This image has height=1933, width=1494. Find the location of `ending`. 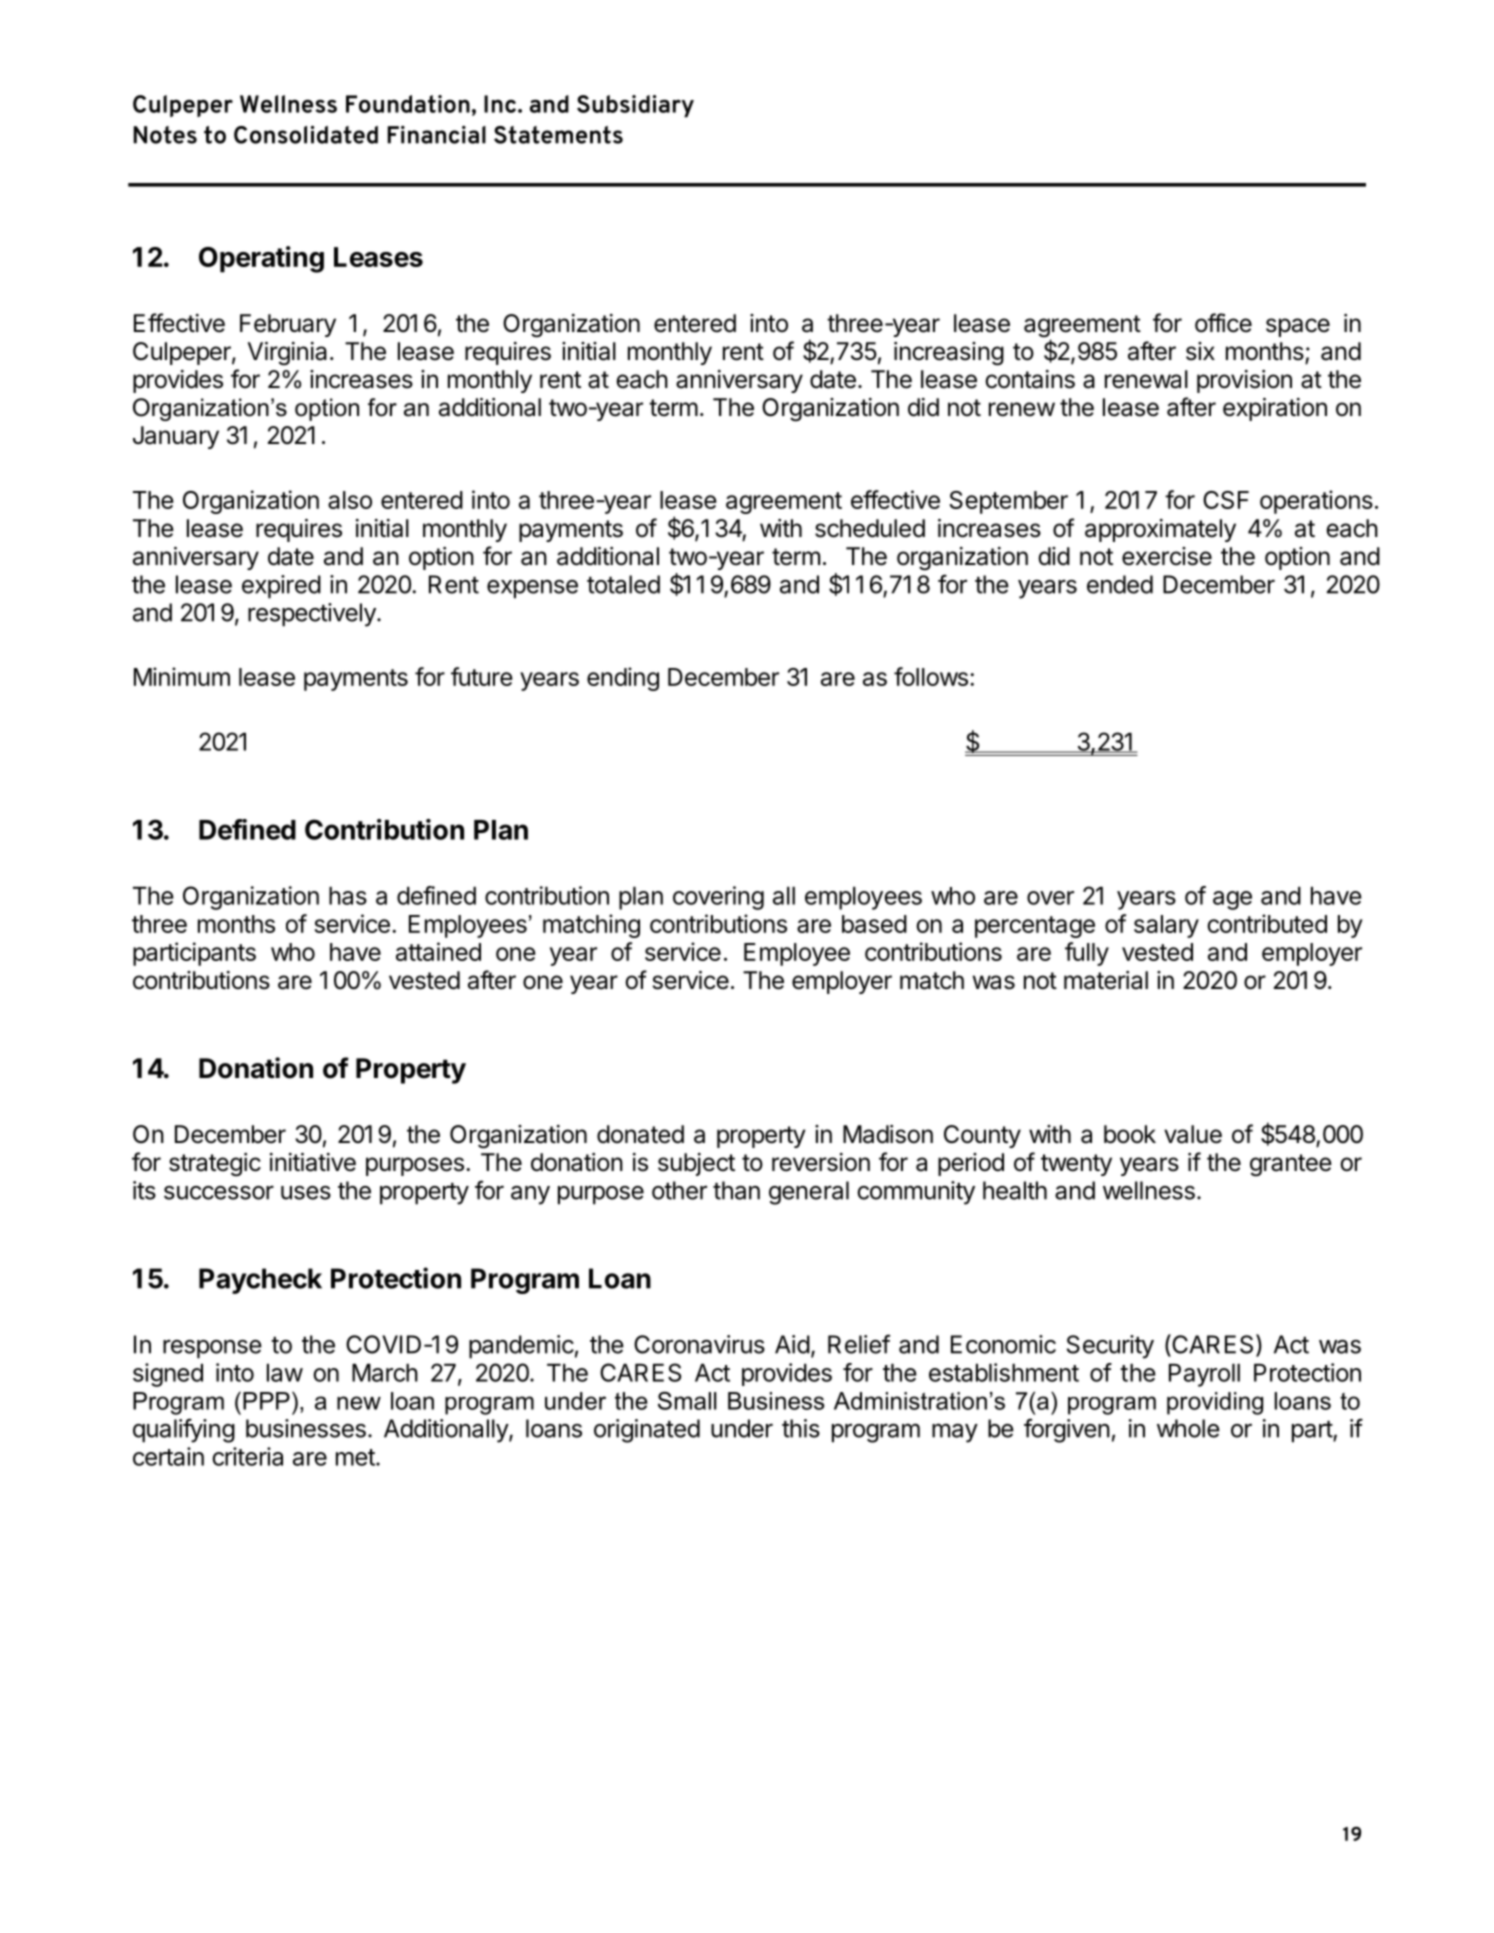

ending is located at coordinates (623, 679).
